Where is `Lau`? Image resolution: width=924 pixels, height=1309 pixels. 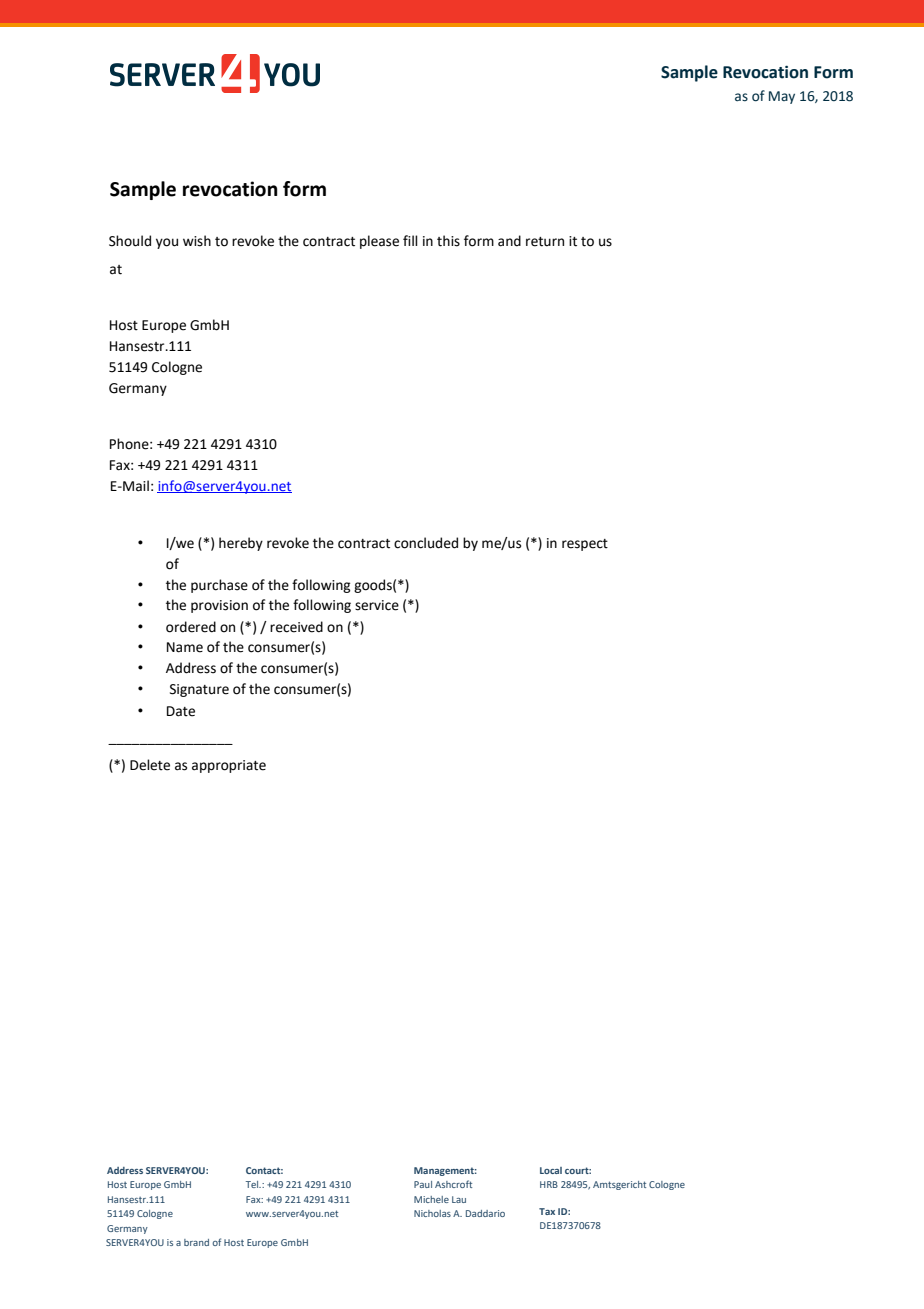
Lau is located at coordinates (459, 1199).
